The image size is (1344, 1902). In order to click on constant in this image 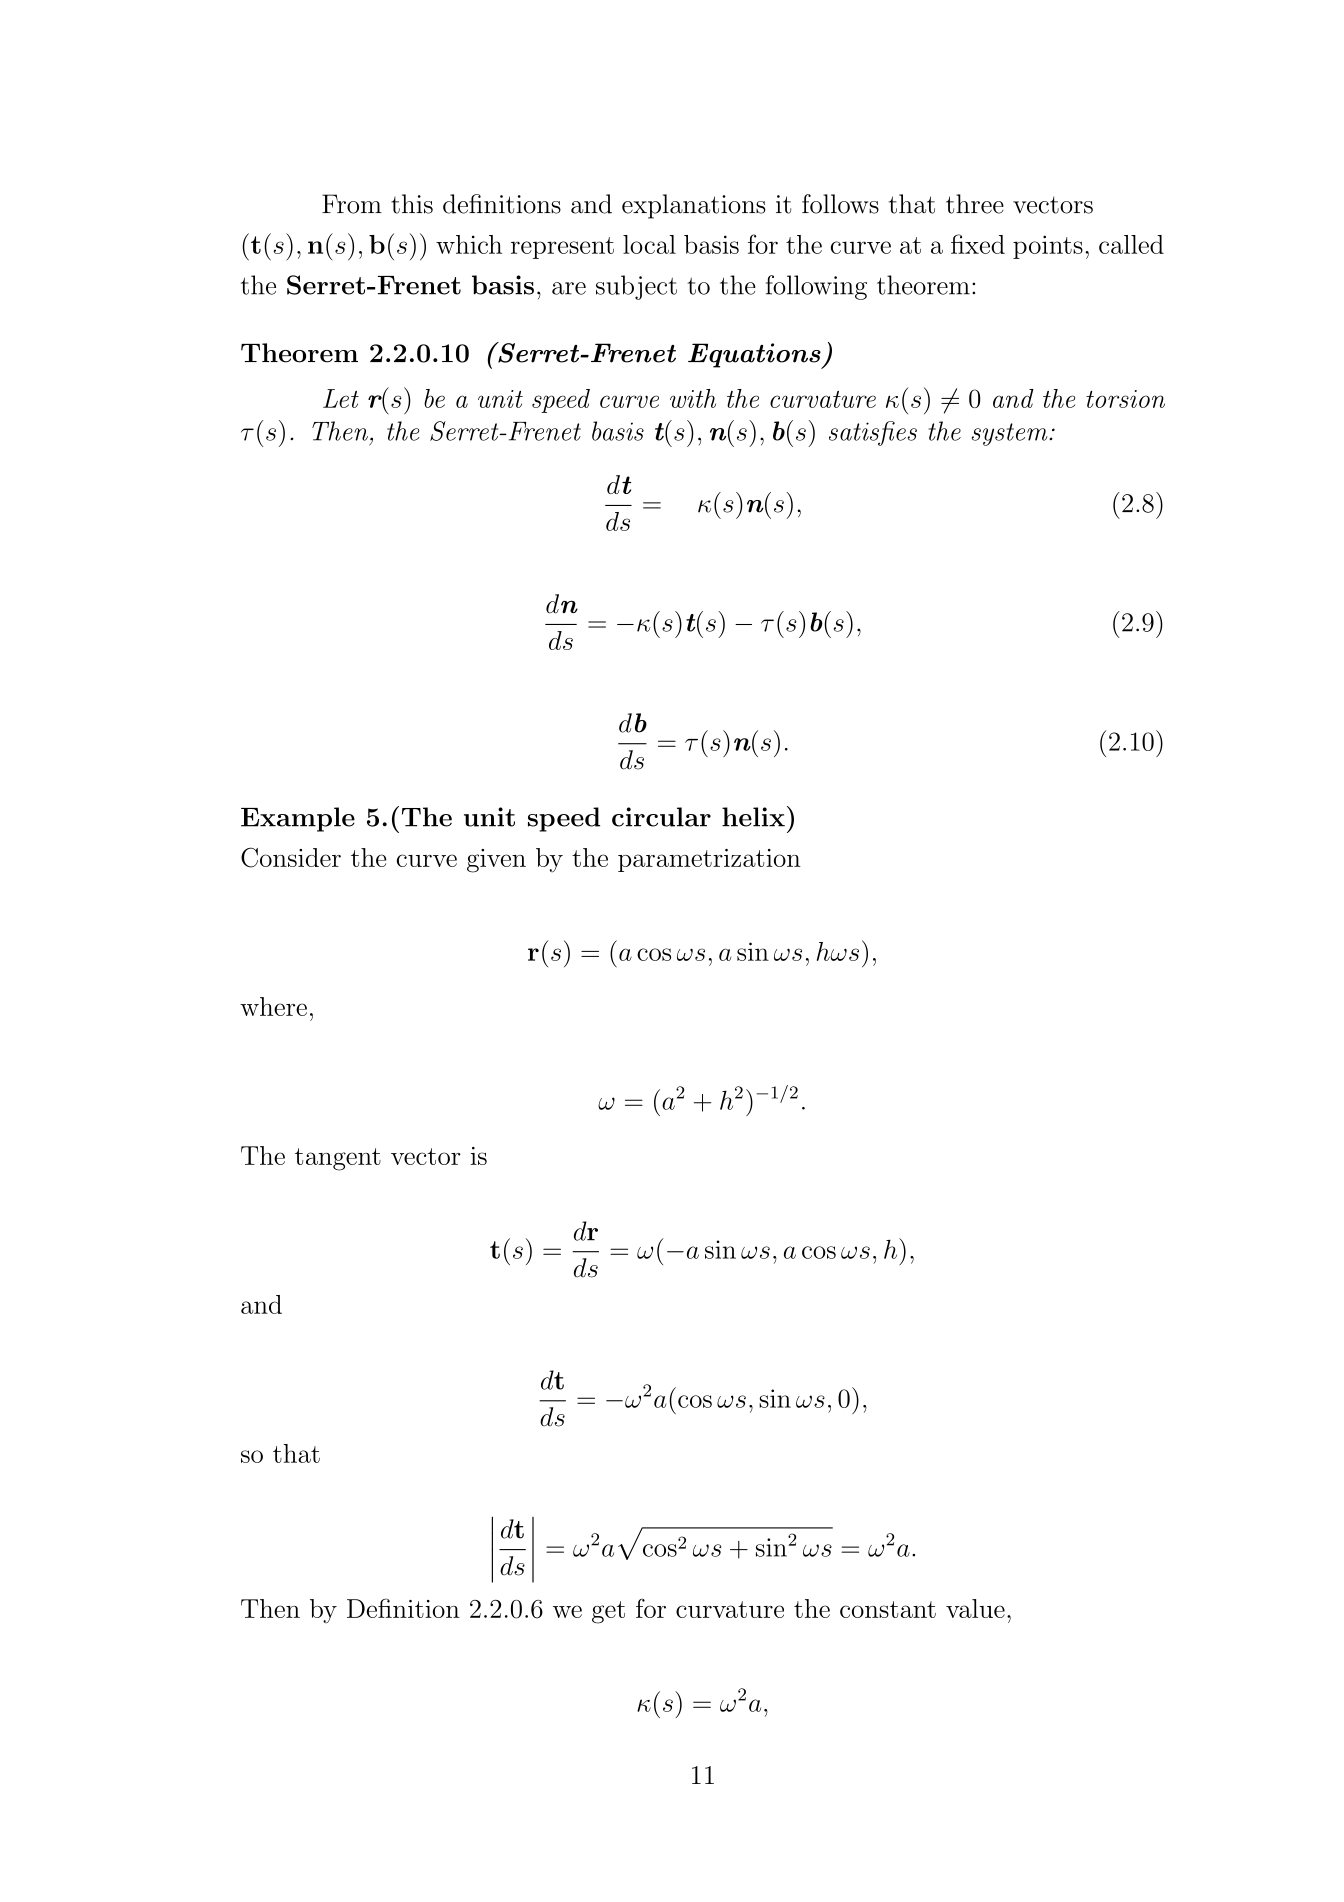, I will do `click(888, 1609)`.
